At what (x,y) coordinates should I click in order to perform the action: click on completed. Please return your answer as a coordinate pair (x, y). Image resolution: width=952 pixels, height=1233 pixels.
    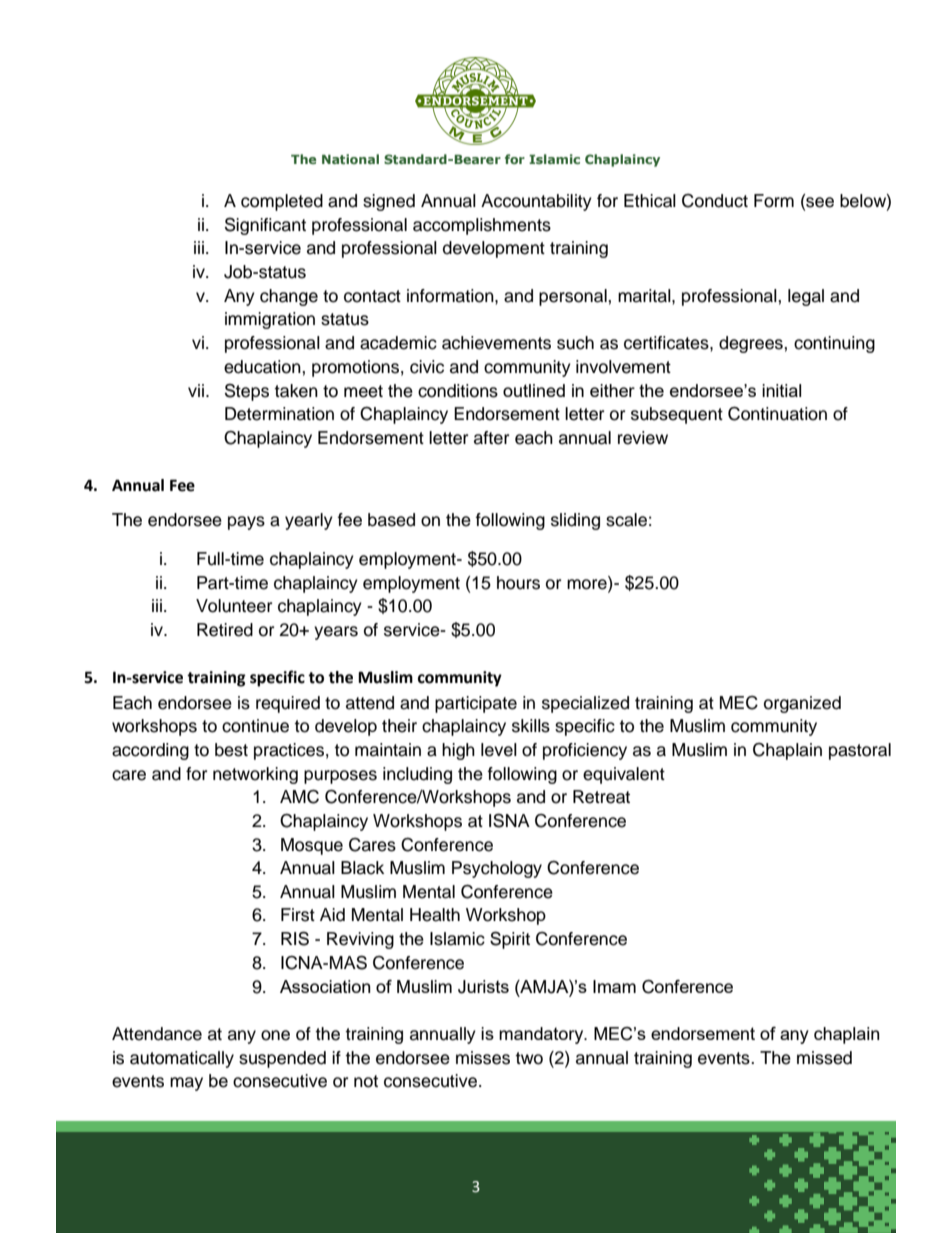
    Looking at the image, I should click on (282, 202).
